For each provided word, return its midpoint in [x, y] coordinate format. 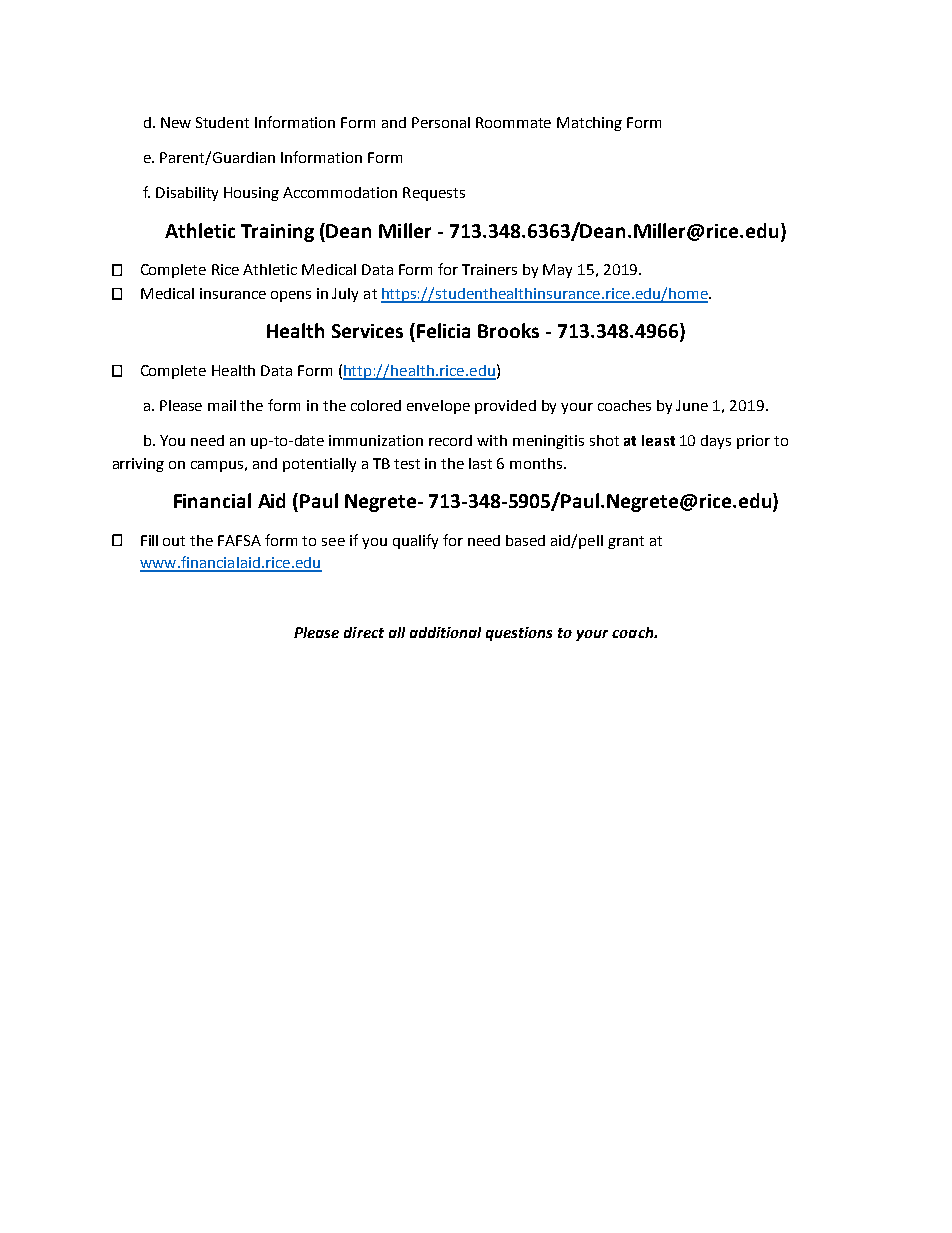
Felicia [443, 330]
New [176, 122]
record [450, 440]
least [658, 440]
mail [222, 405]
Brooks [508, 330]
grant [626, 542]
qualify [415, 541]
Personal [441, 122]
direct [364, 632]
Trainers [489, 269]
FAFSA [239, 540]
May [557, 271]
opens [291, 296]
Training [277, 233]
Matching [589, 124]
